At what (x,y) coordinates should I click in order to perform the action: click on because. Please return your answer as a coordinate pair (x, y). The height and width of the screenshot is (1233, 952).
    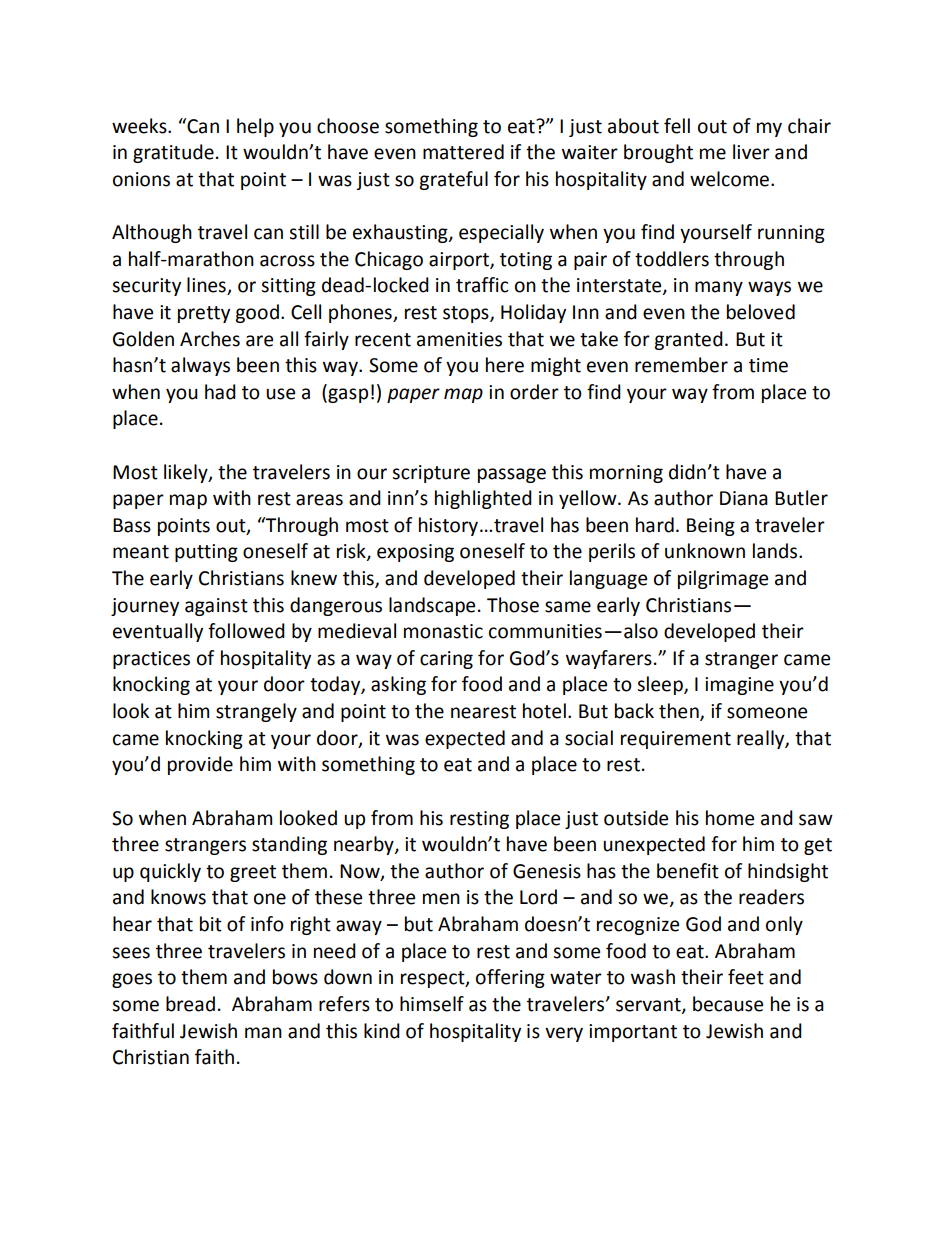
    Looking at the image, I should click on (728, 1004).
